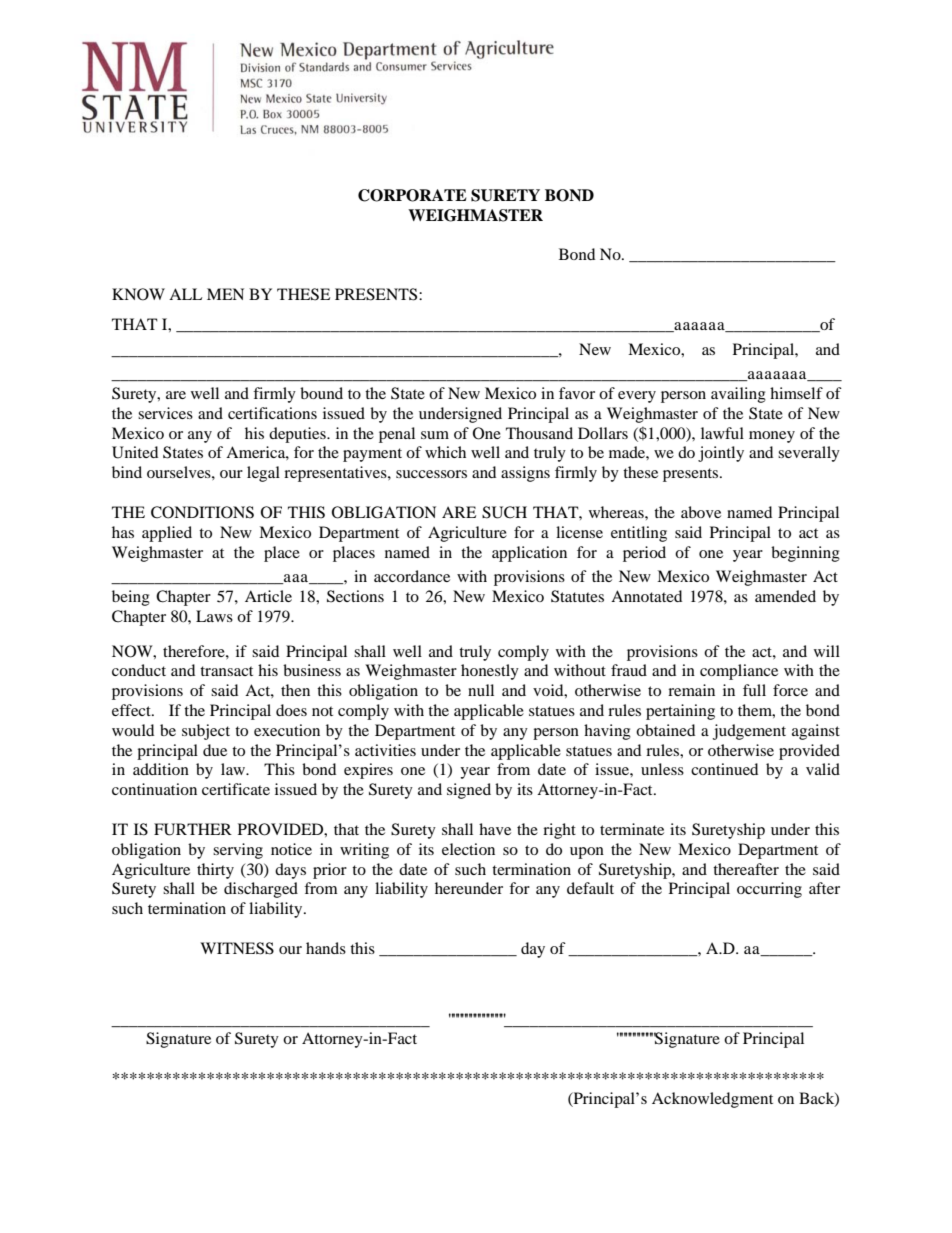 The width and height of the screenshot is (952, 1233). Describe the element at coordinates (738, 395) in the screenshot. I see `availing` at that location.
